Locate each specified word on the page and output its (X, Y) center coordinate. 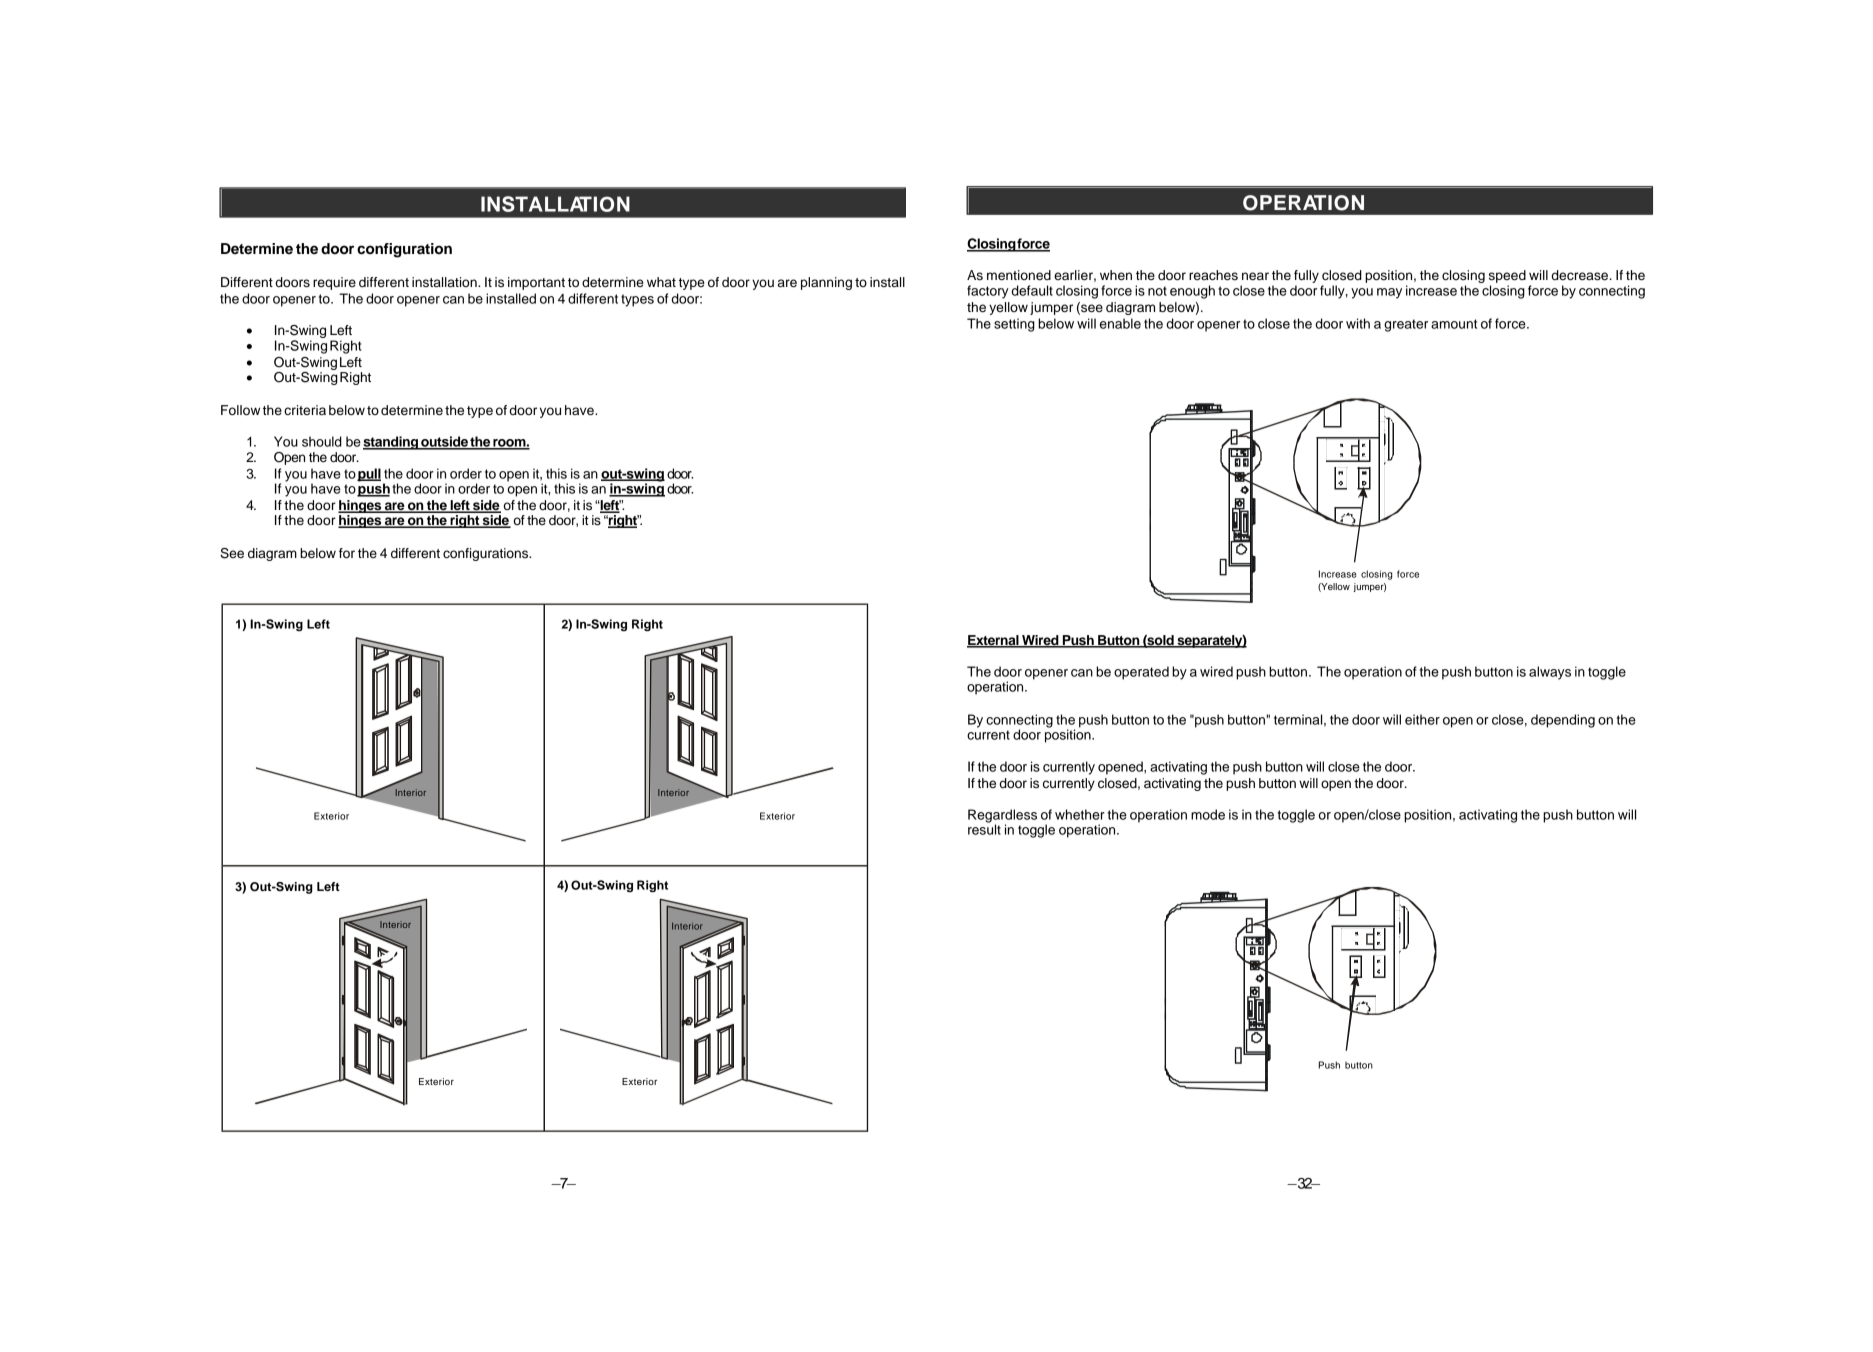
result (984, 828)
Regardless (1002, 817)
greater (1406, 325)
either (1422, 719)
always (1550, 673)
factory (988, 292)
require (334, 283)
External (994, 641)
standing (391, 443)
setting (1014, 325)
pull (369, 475)
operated (1141, 673)
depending (1563, 721)
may (1389, 293)
